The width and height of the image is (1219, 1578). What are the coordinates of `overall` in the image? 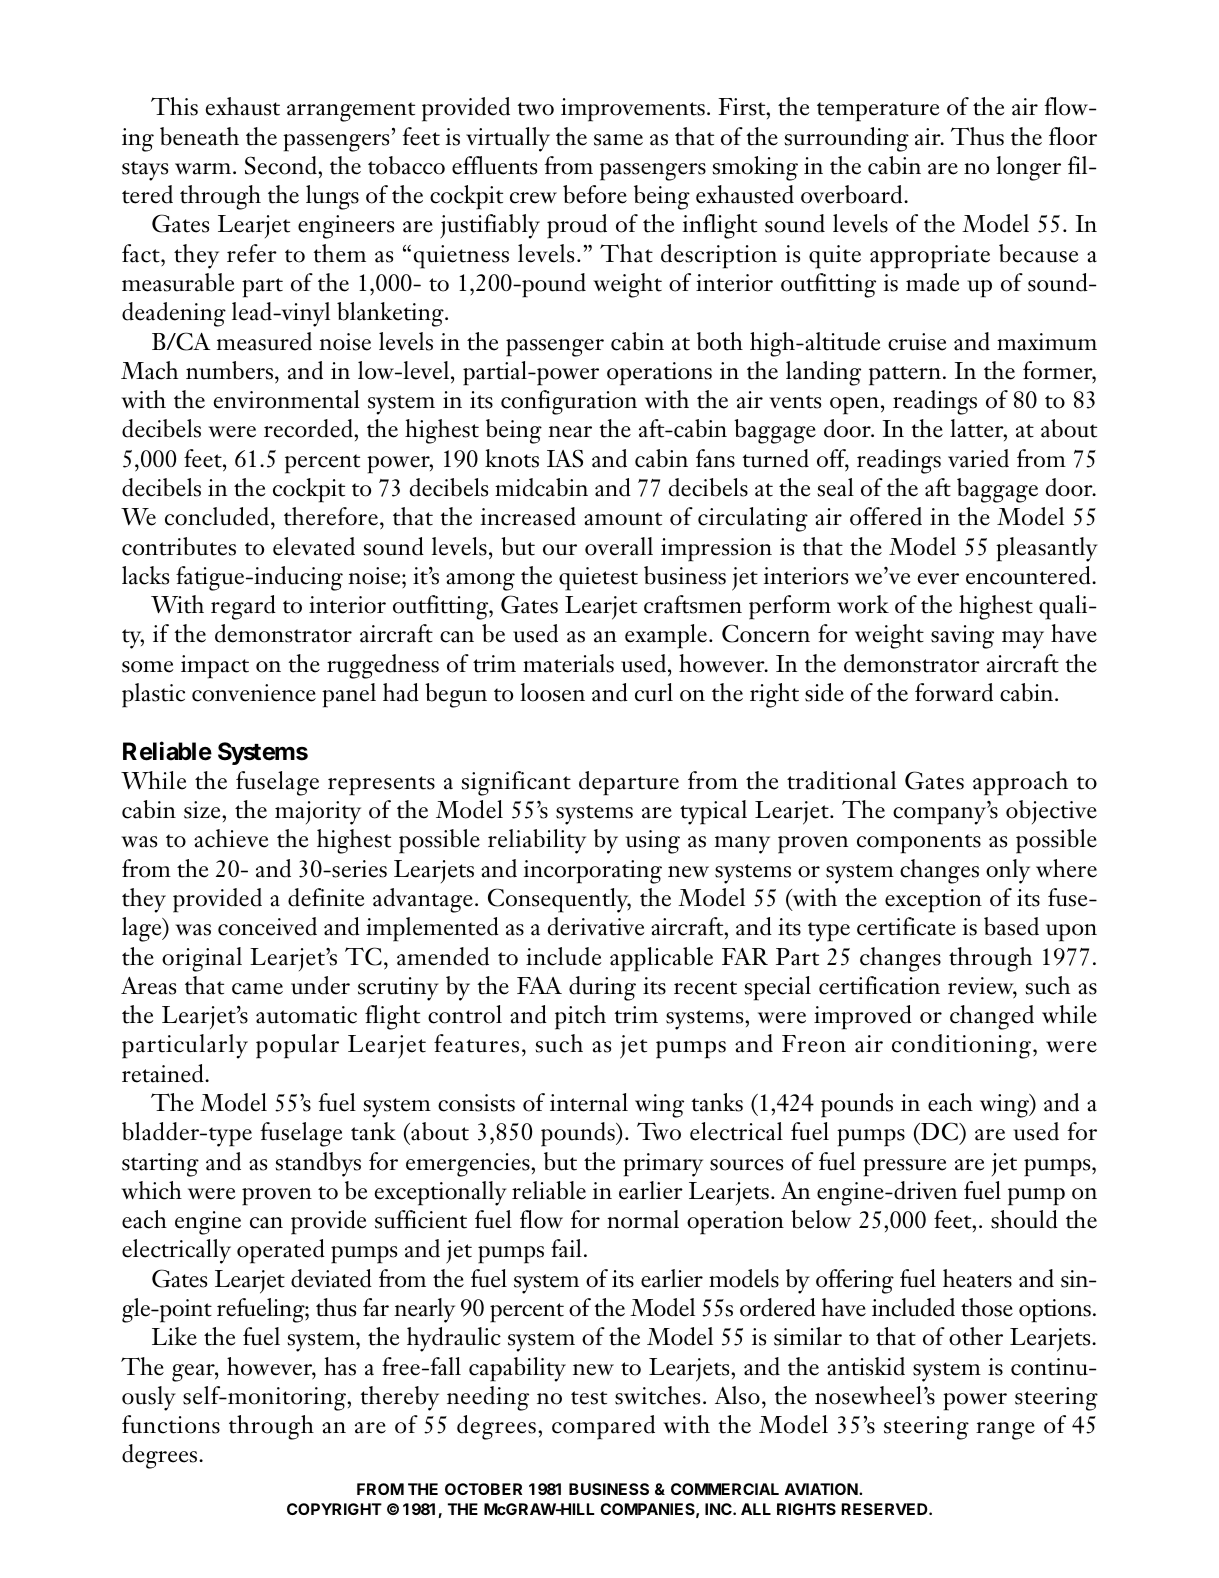 It's located at (619, 546).
